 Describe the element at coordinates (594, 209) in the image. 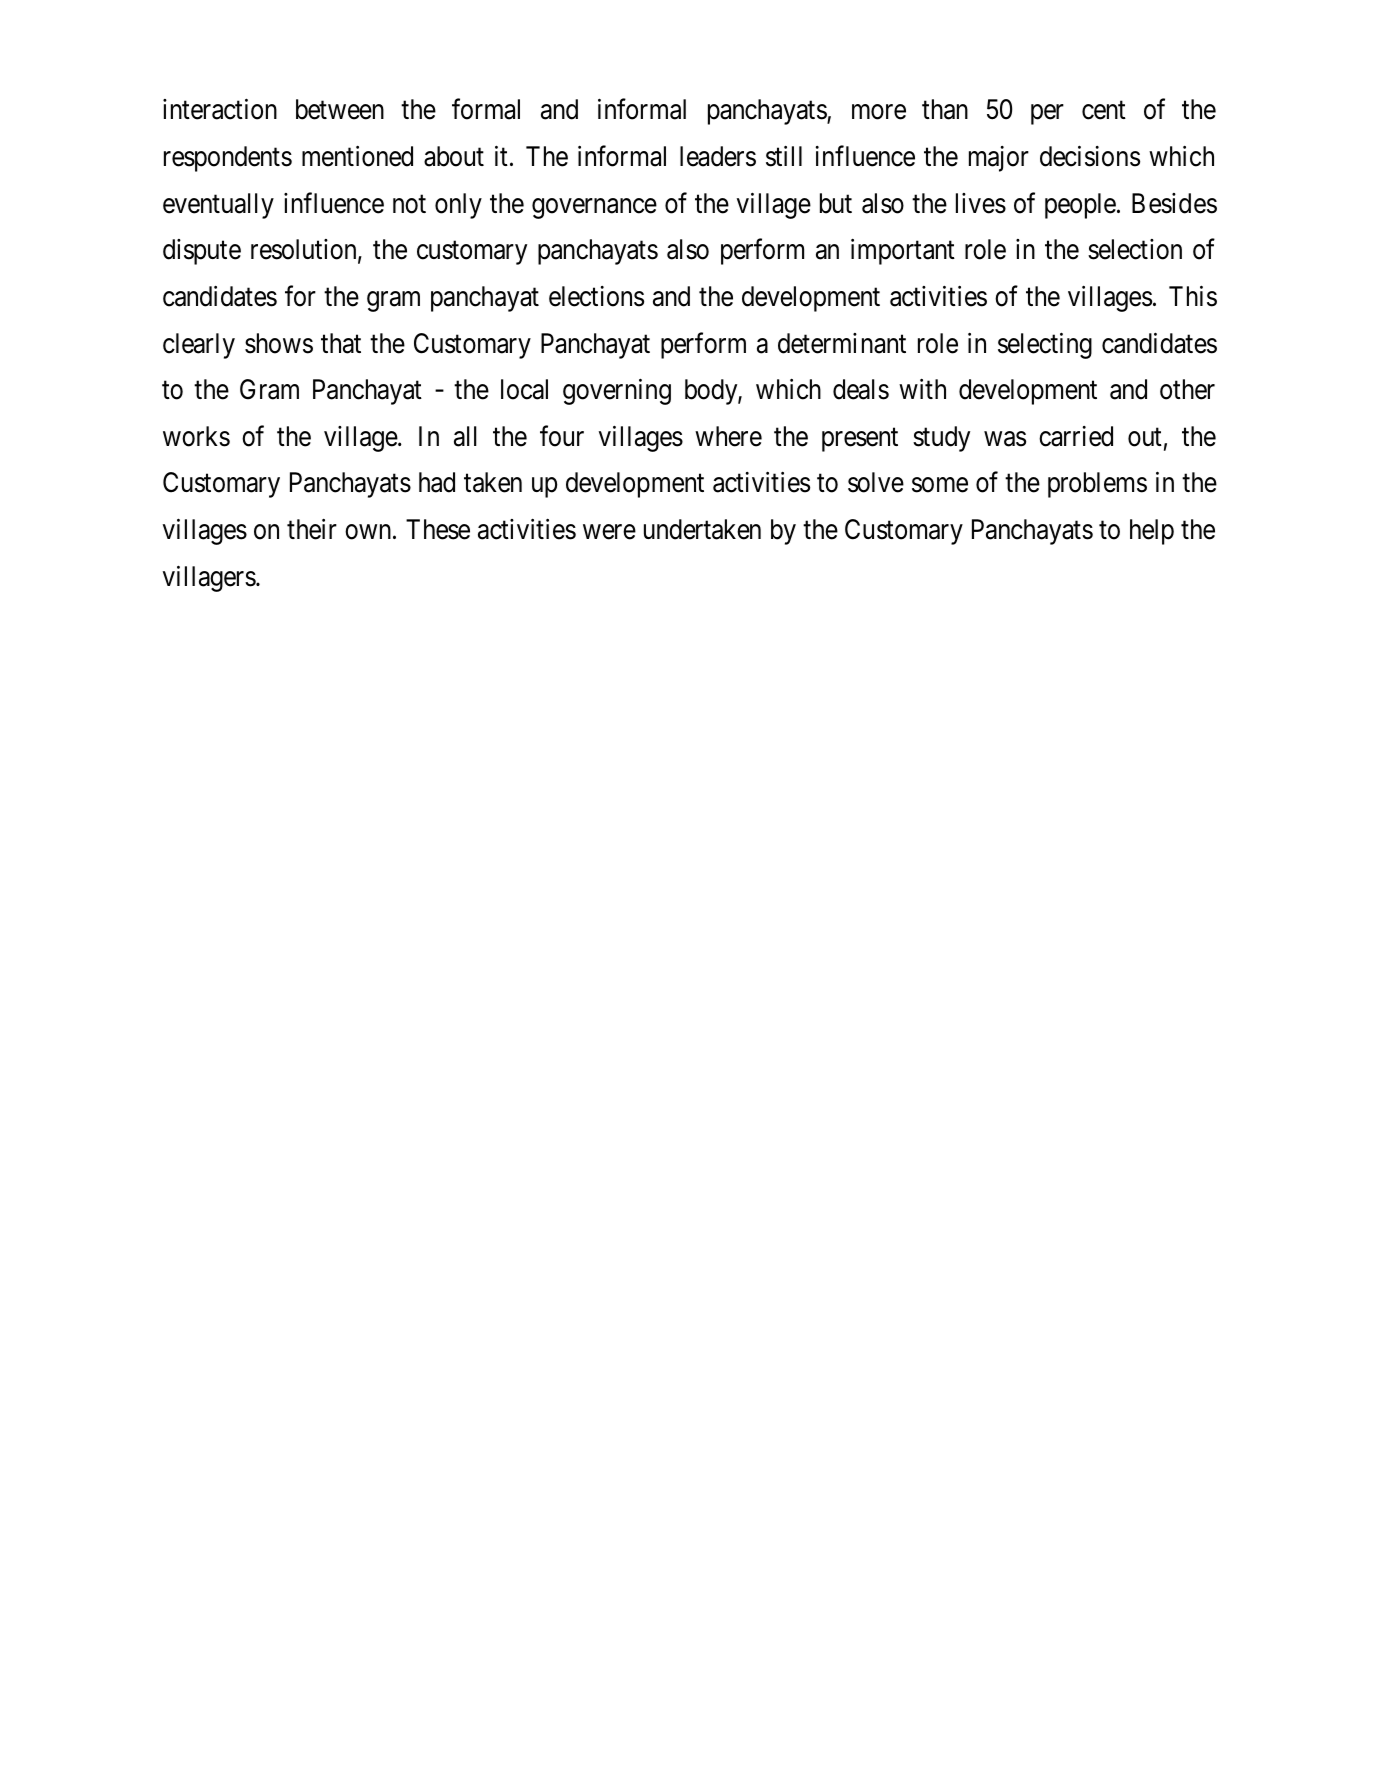

I see `governance` at that location.
